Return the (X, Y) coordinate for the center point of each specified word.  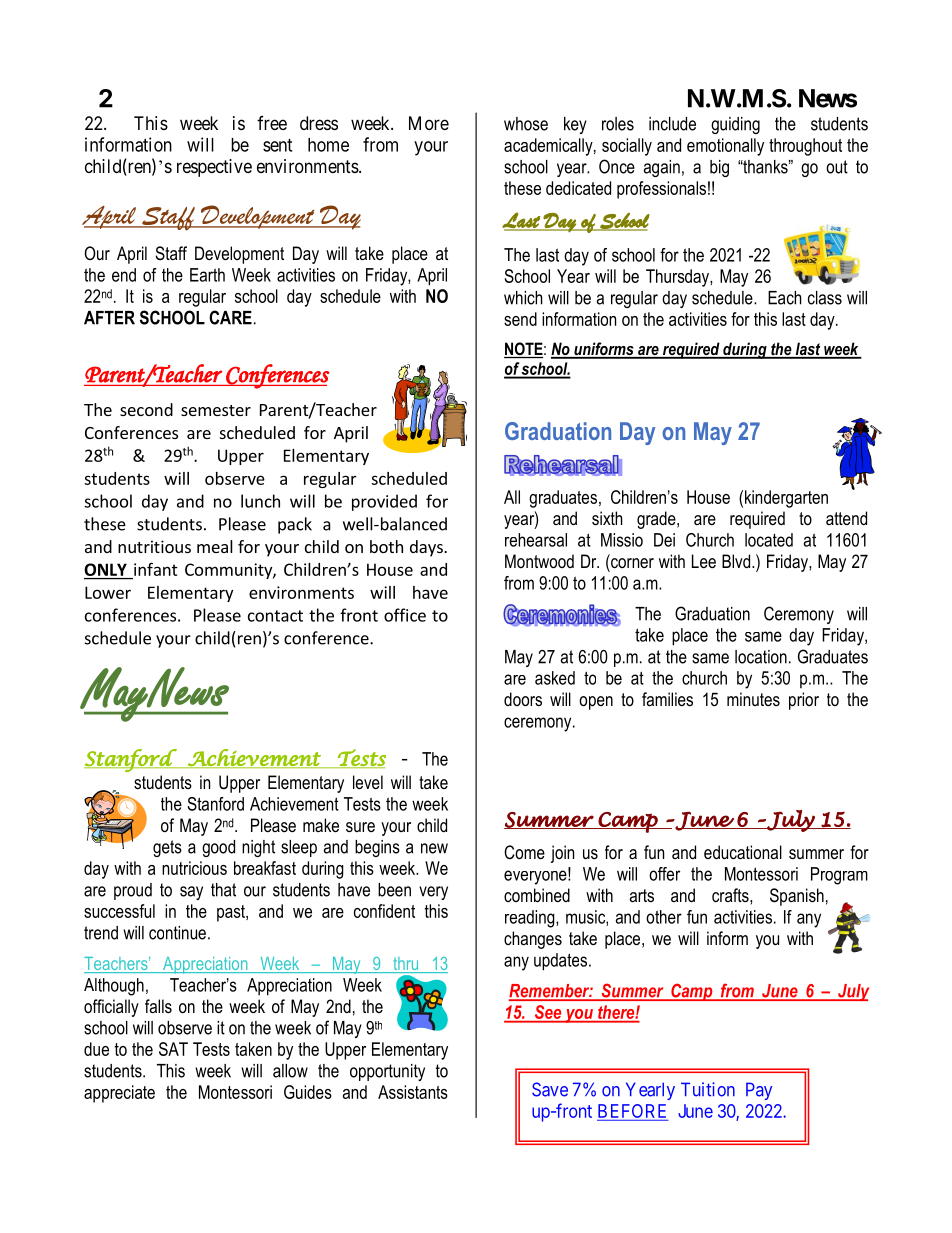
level (368, 782)
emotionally (725, 147)
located (769, 540)
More (429, 123)
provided (384, 502)
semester (216, 410)
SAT (173, 1049)
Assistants (413, 1092)
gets (167, 848)
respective (214, 168)
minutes (753, 699)
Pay (759, 1091)
